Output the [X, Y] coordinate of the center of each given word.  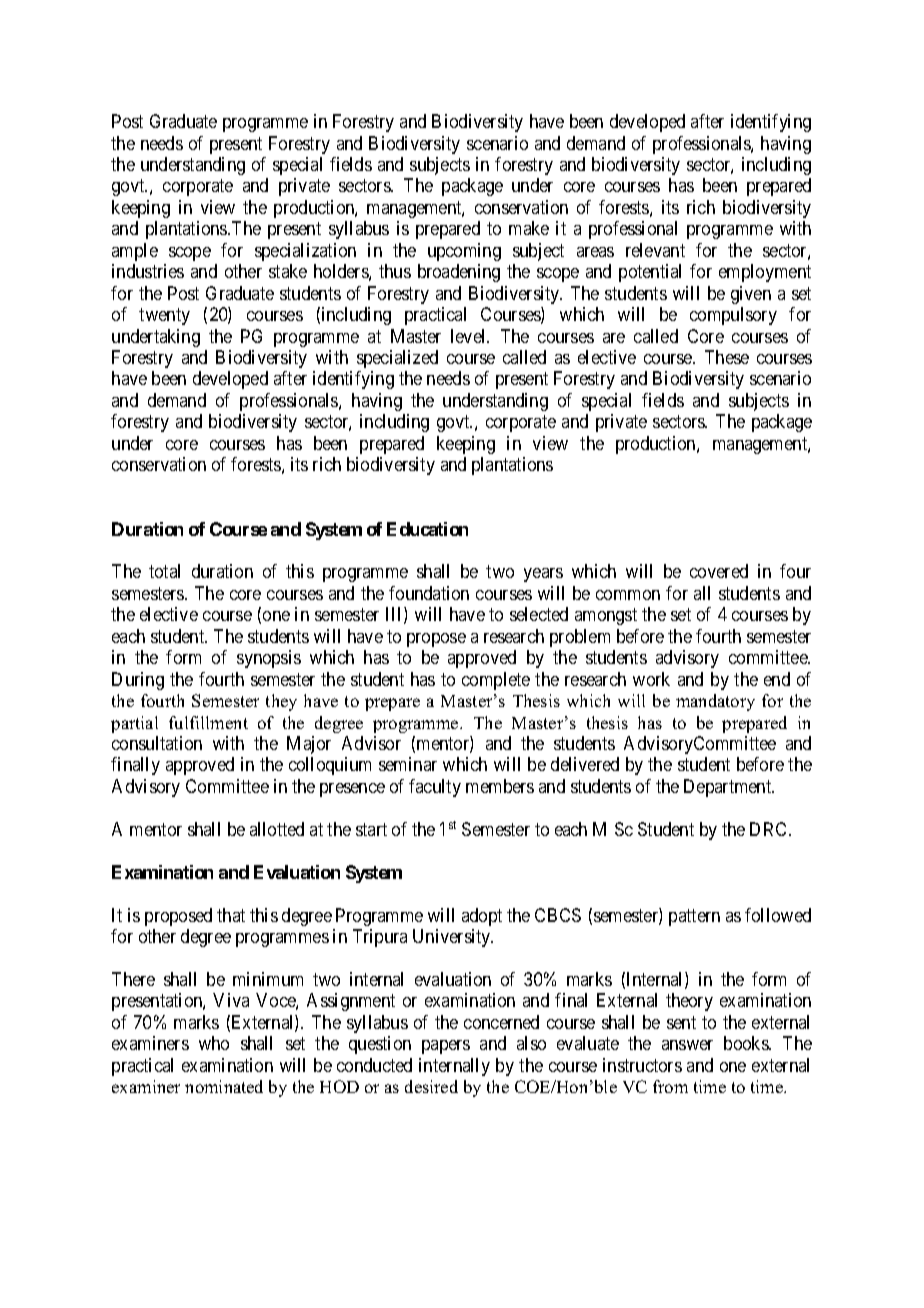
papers [446, 1047]
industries [148, 271]
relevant [655, 250]
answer [687, 1045]
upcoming [464, 252]
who [214, 1043]
